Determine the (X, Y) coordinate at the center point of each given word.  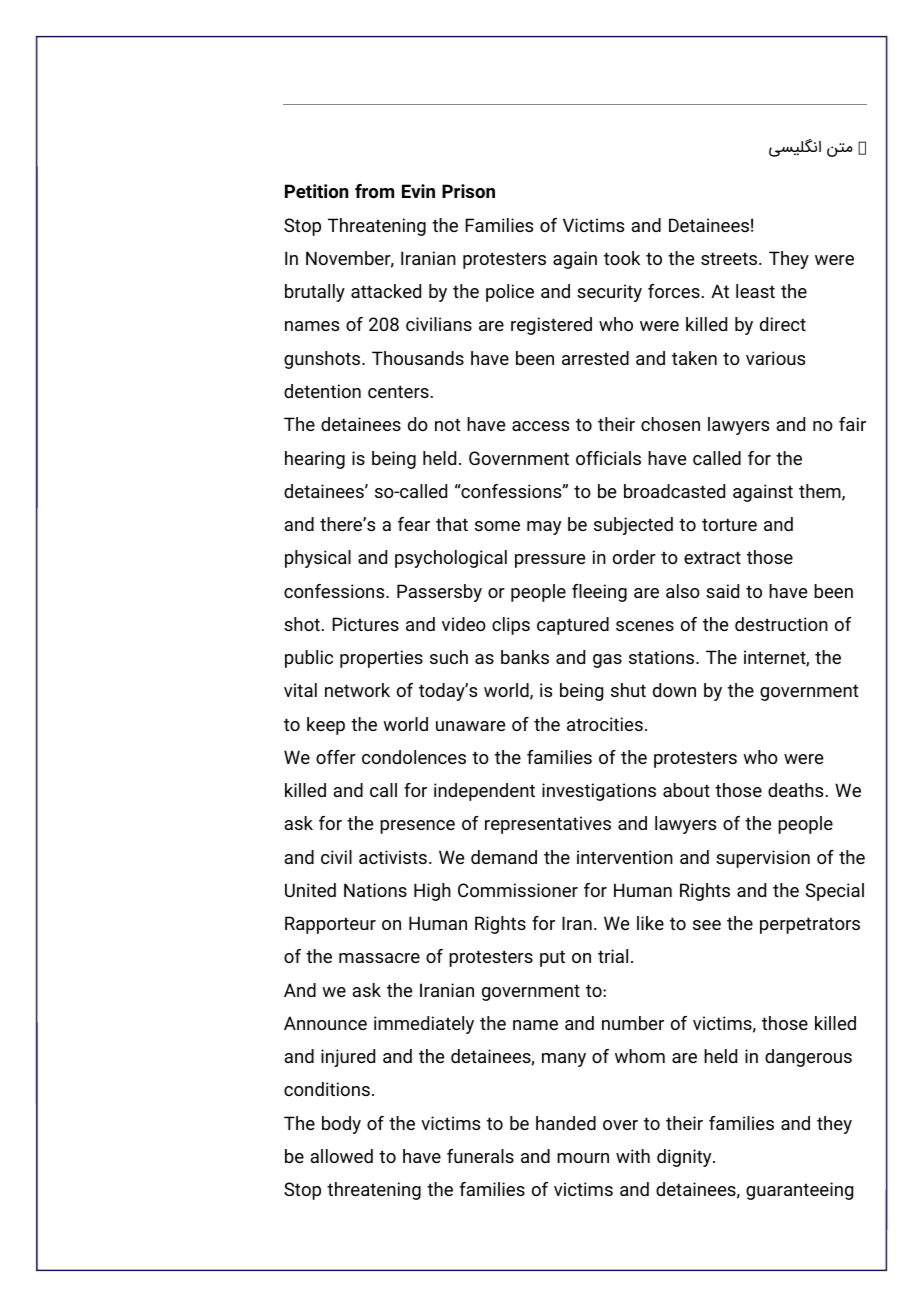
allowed (341, 1156)
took (622, 258)
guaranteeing (799, 1191)
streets (730, 258)
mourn (583, 1158)
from (374, 191)
